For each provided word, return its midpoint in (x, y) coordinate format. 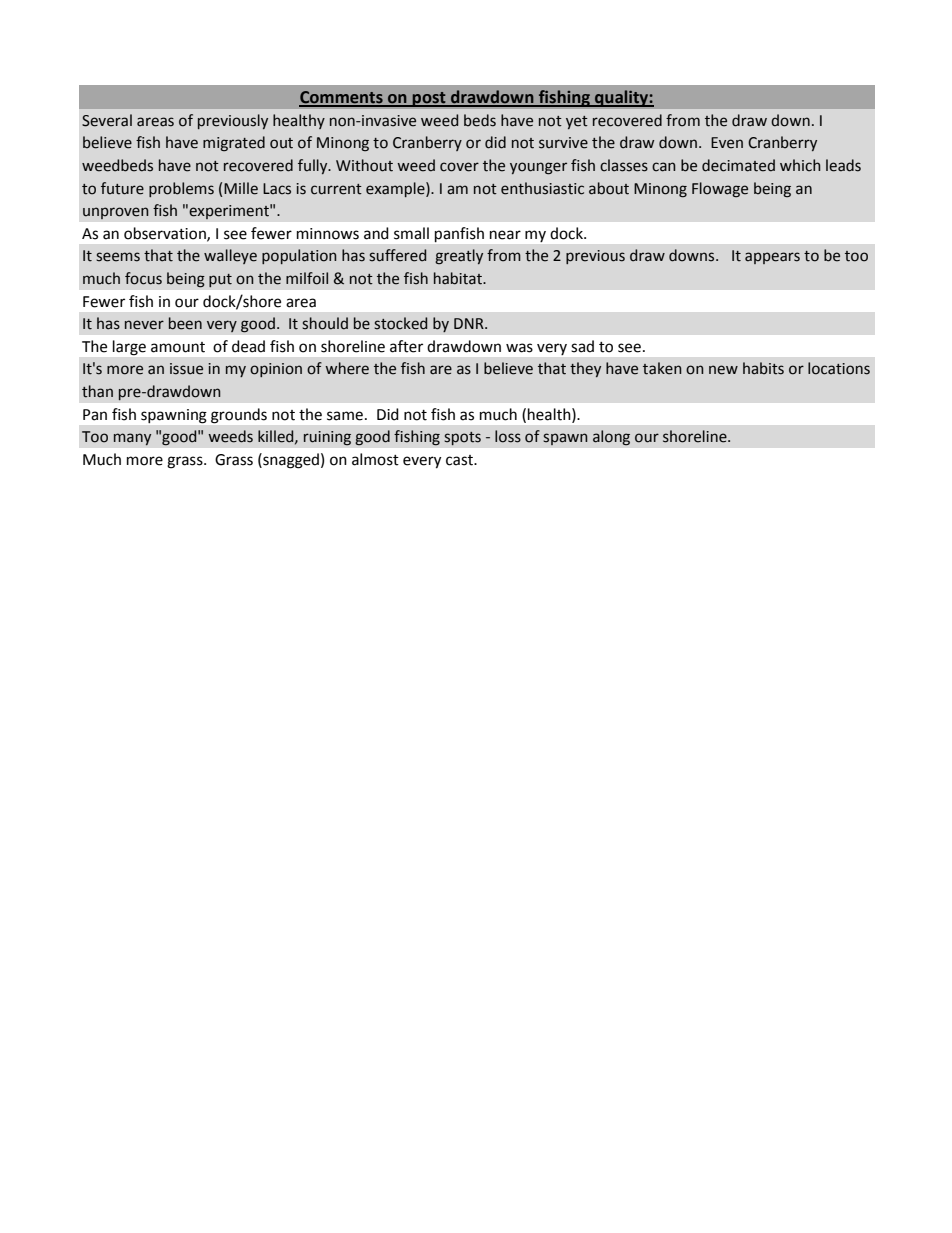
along (611, 438)
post (429, 99)
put (220, 280)
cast (460, 460)
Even (727, 143)
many (132, 439)
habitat (459, 278)
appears (772, 258)
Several (107, 120)
